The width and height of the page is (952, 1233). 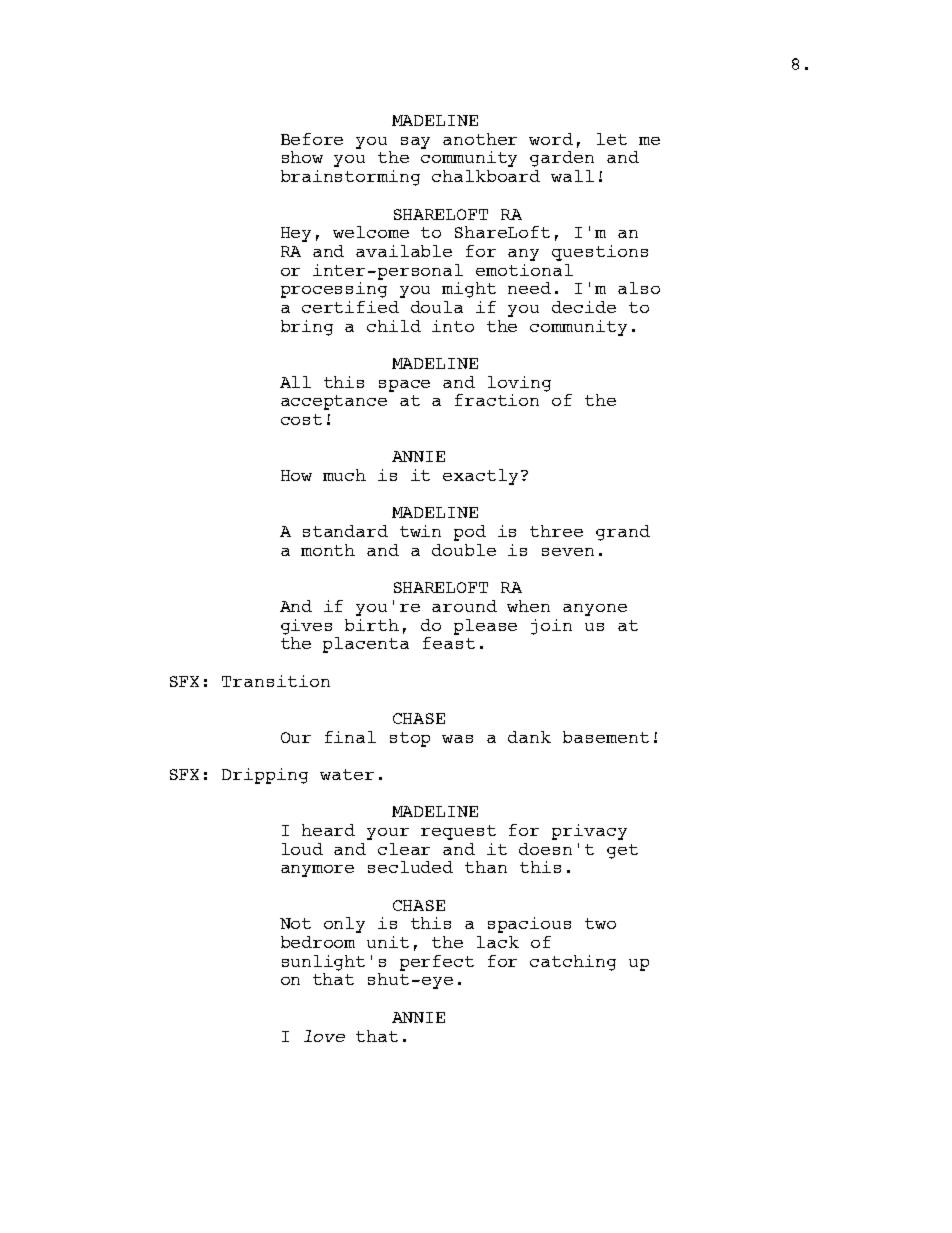 What do you see at coordinates (453, 326) in the page?
I see `into` at bounding box center [453, 326].
